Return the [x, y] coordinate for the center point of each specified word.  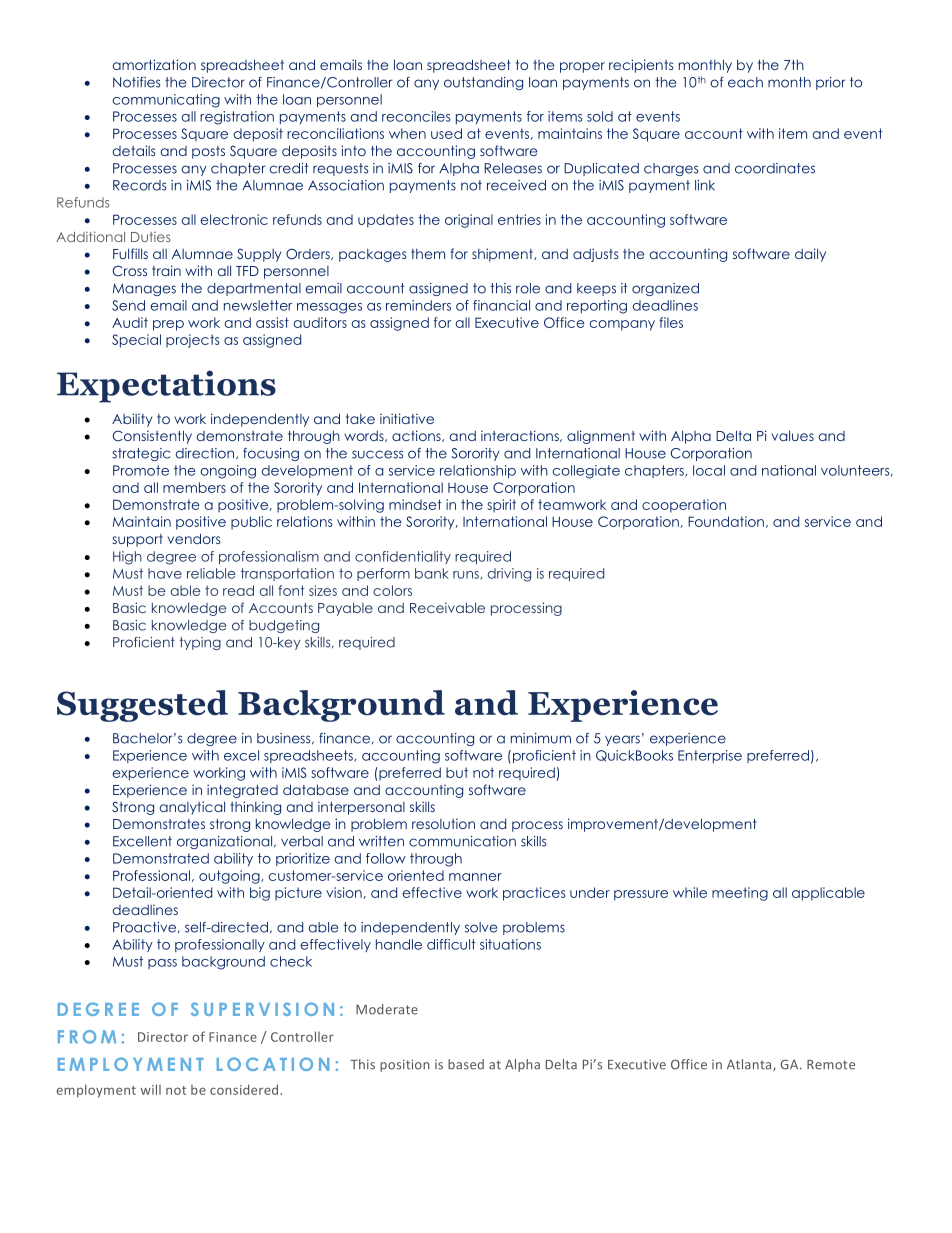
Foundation [726, 521]
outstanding [483, 83]
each [745, 82]
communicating [166, 101]
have [165, 573]
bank [432, 573]
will [151, 1089]
